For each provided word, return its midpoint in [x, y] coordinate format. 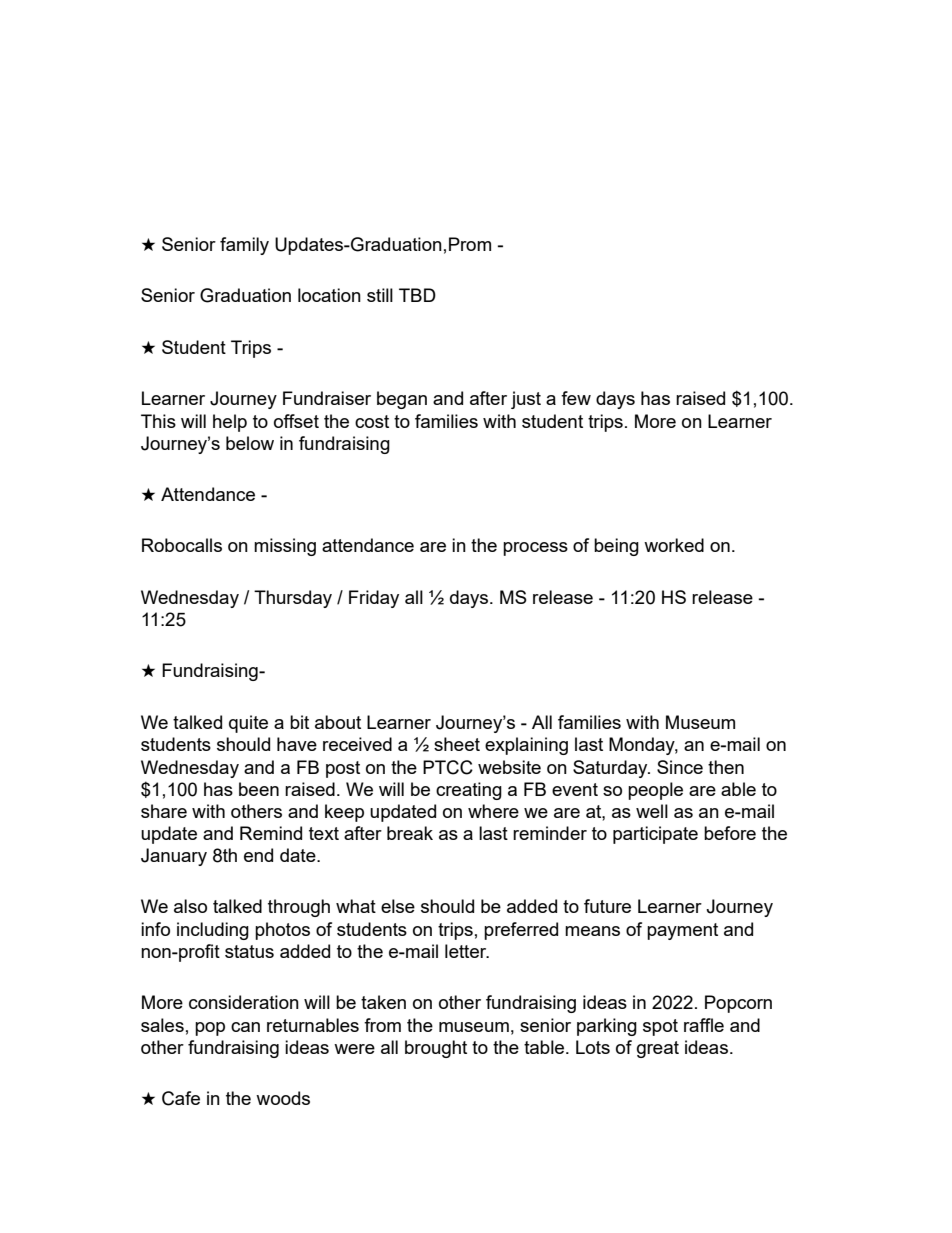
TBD [417, 295]
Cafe [181, 1098]
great [658, 1049]
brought [436, 1049]
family [244, 246]
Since [680, 767]
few [576, 398]
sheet [457, 744]
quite [248, 724]
